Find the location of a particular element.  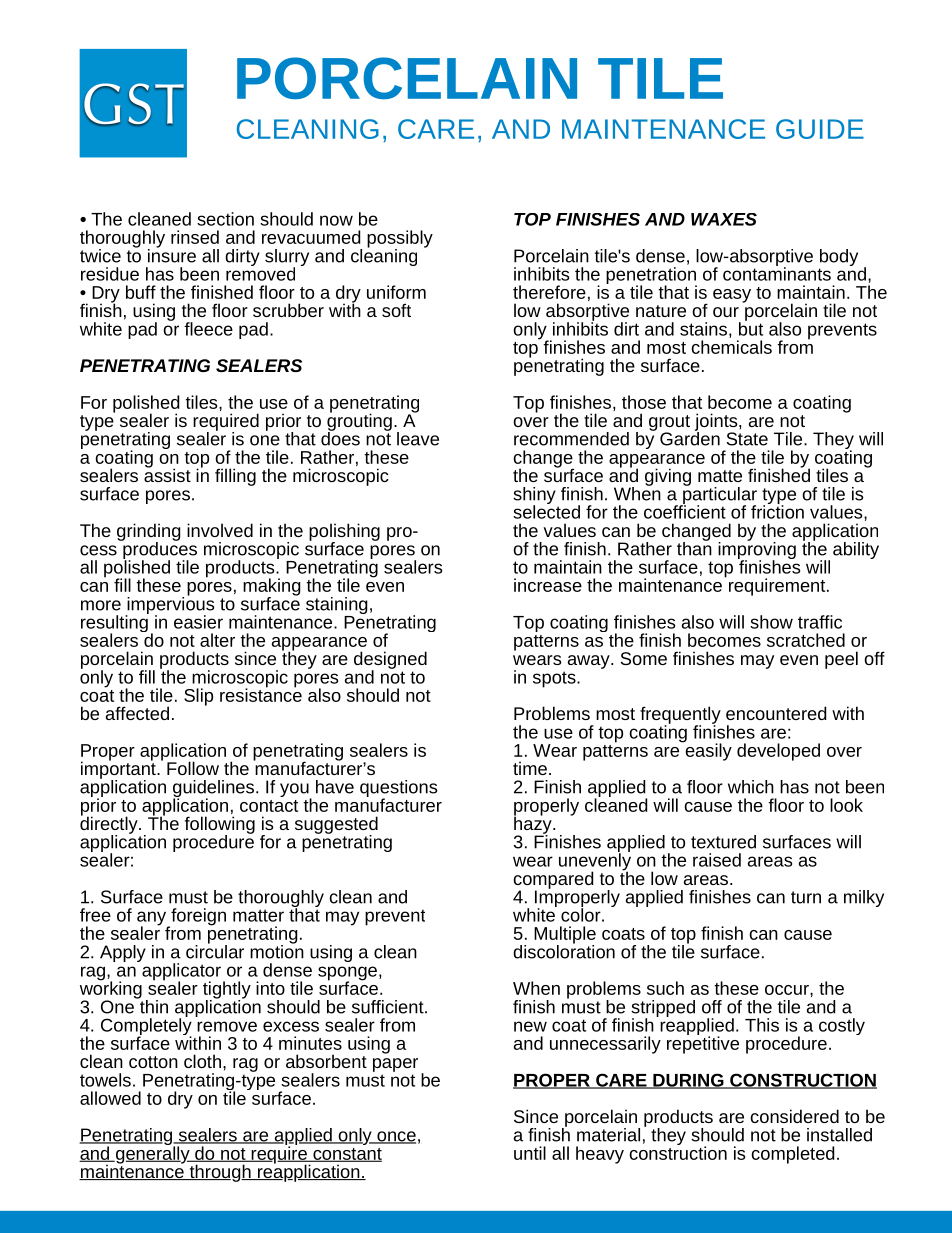

Multiple is located at coordinates (565, 936).
